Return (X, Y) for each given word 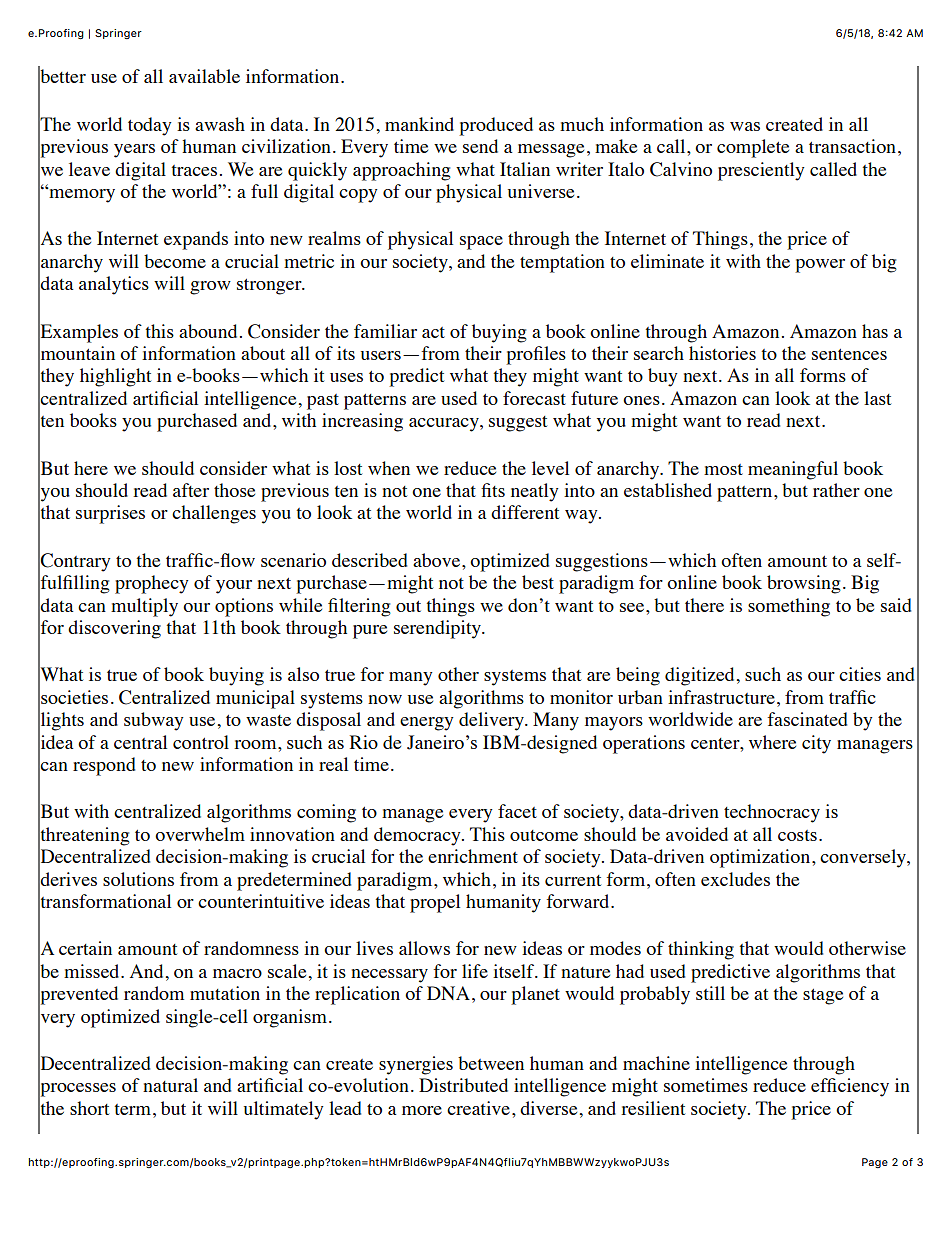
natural (170, 1085)
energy (427, 724)
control (201, 742)
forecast (534, 398)
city (816, 744)
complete (753, 148)
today (150, 126)
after (191, 490)
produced (496, 126)
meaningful (793, 470)
